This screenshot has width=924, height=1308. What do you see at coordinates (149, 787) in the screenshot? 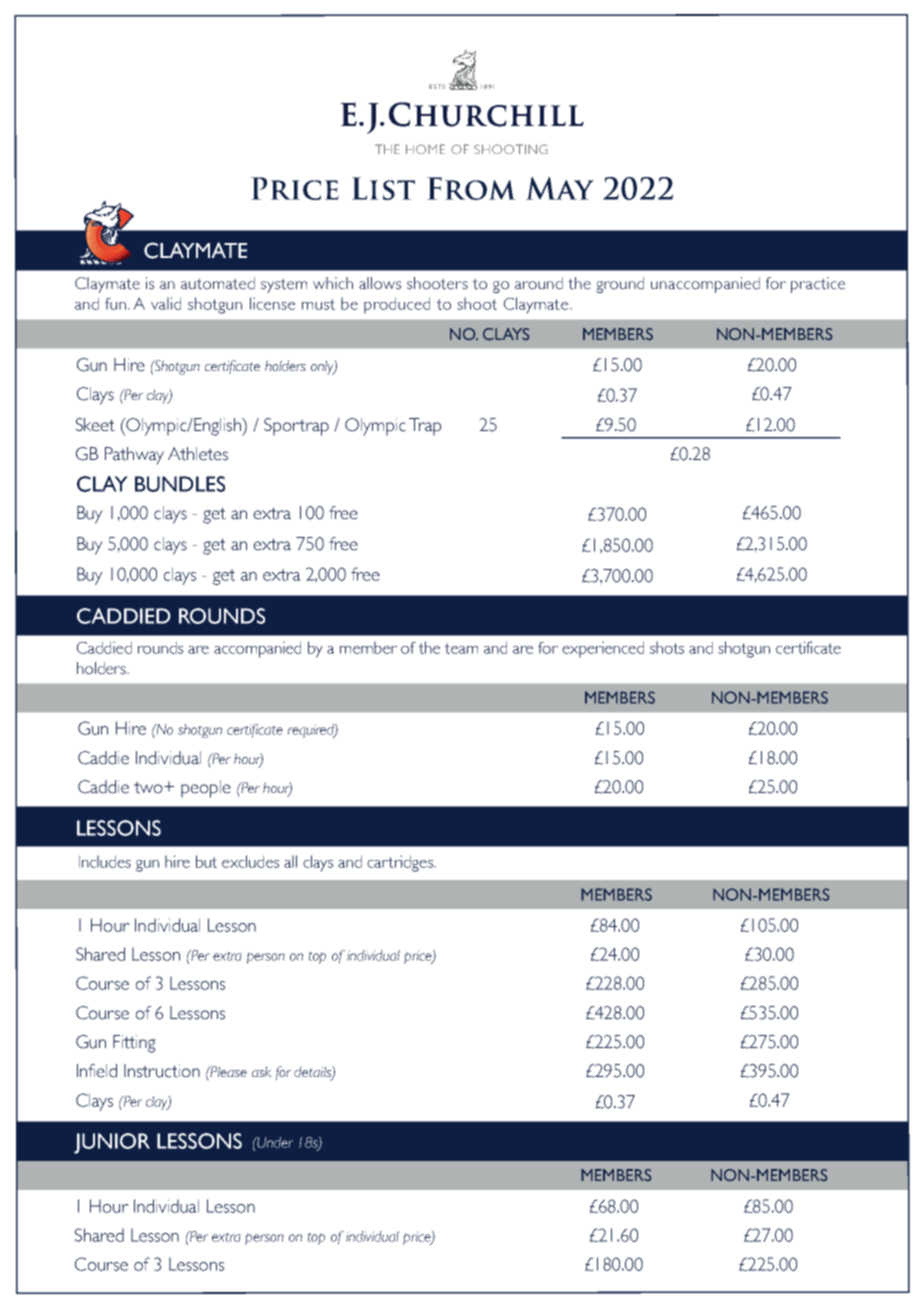
I see `two` at bounding box center [149, 787].
